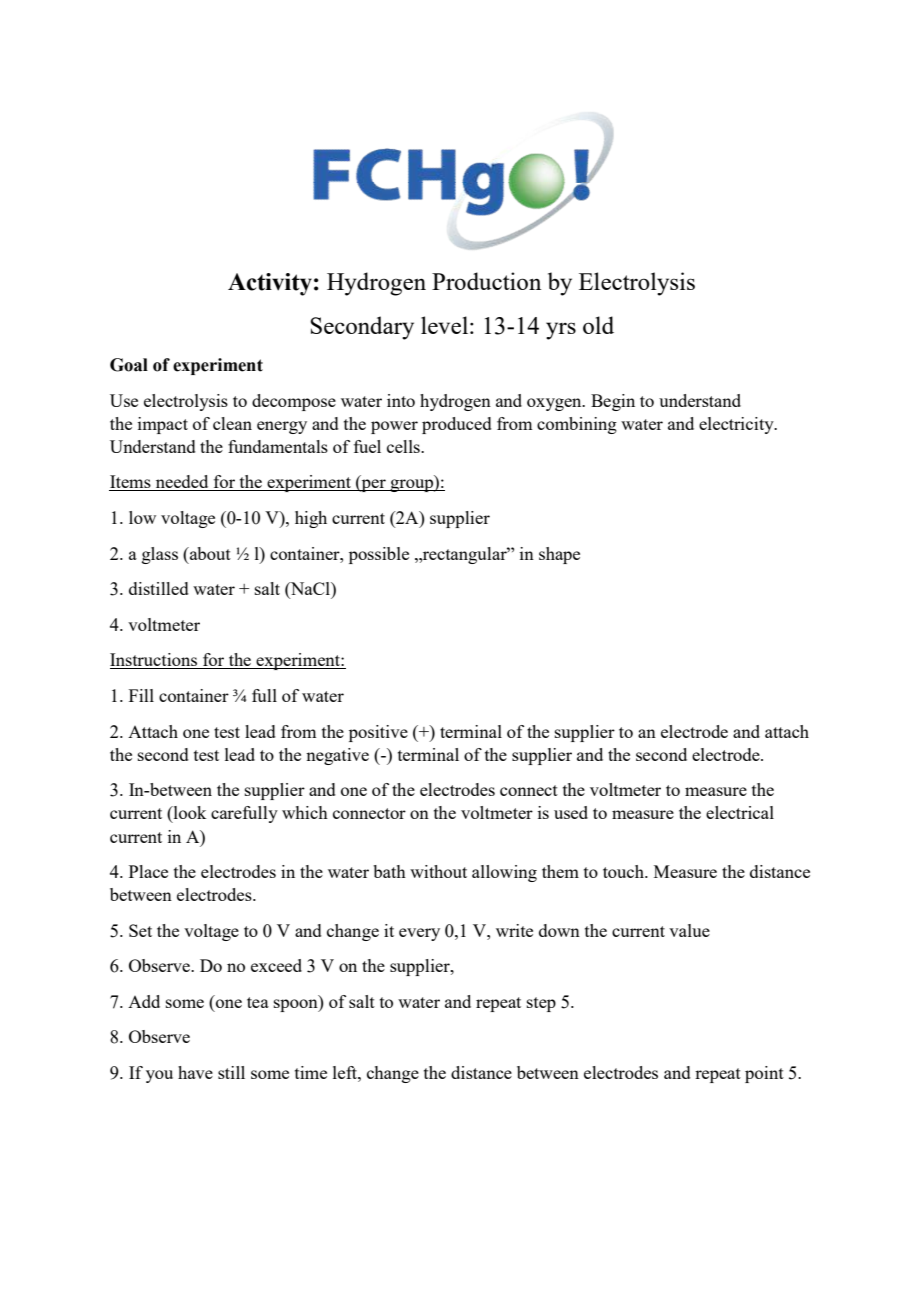 This screenshot has height=1308, width=924. What do you see at coordinates (598, 325) in the screenshot?
I see `old` at bounding box center [598, 325].
